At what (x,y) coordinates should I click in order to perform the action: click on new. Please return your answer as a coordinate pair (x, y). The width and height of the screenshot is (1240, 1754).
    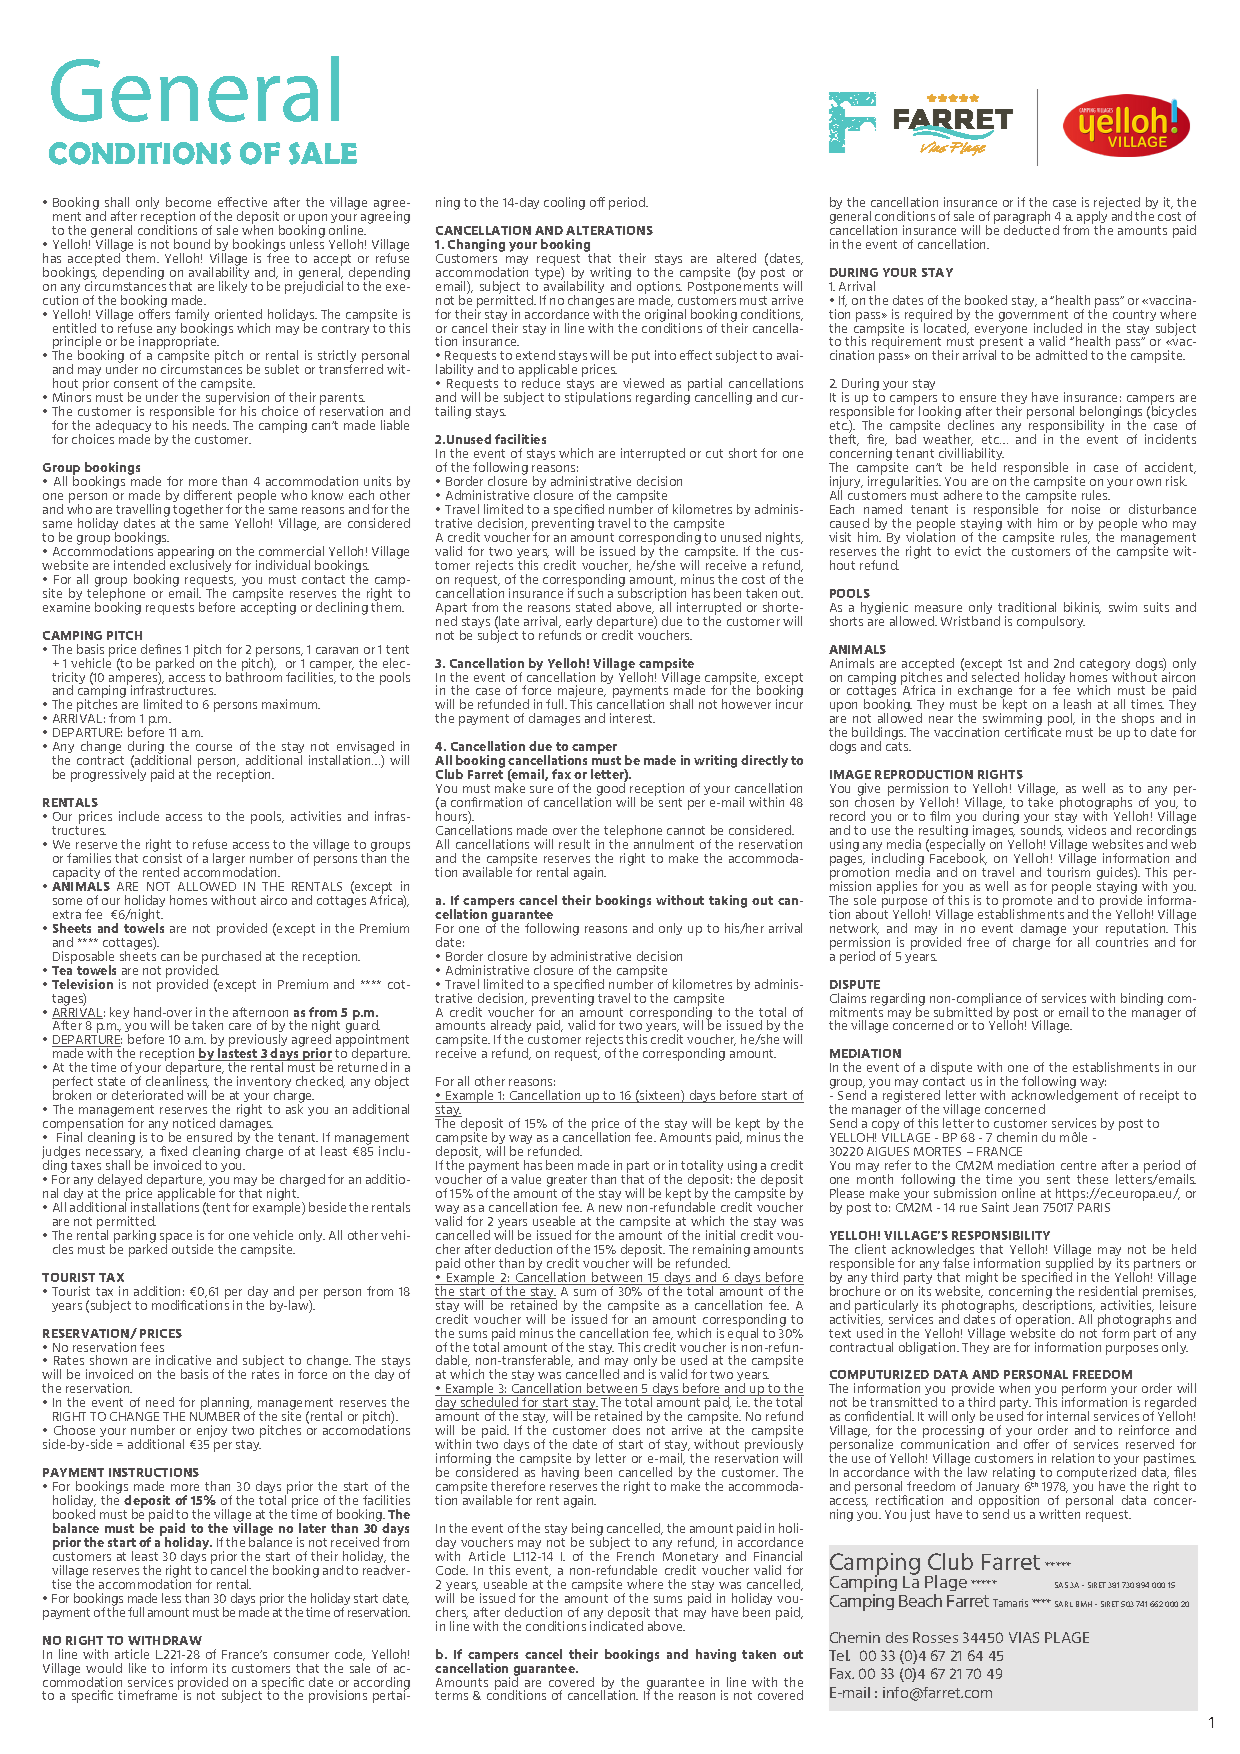
    Looking at the image, I should click on (610, 1208).
